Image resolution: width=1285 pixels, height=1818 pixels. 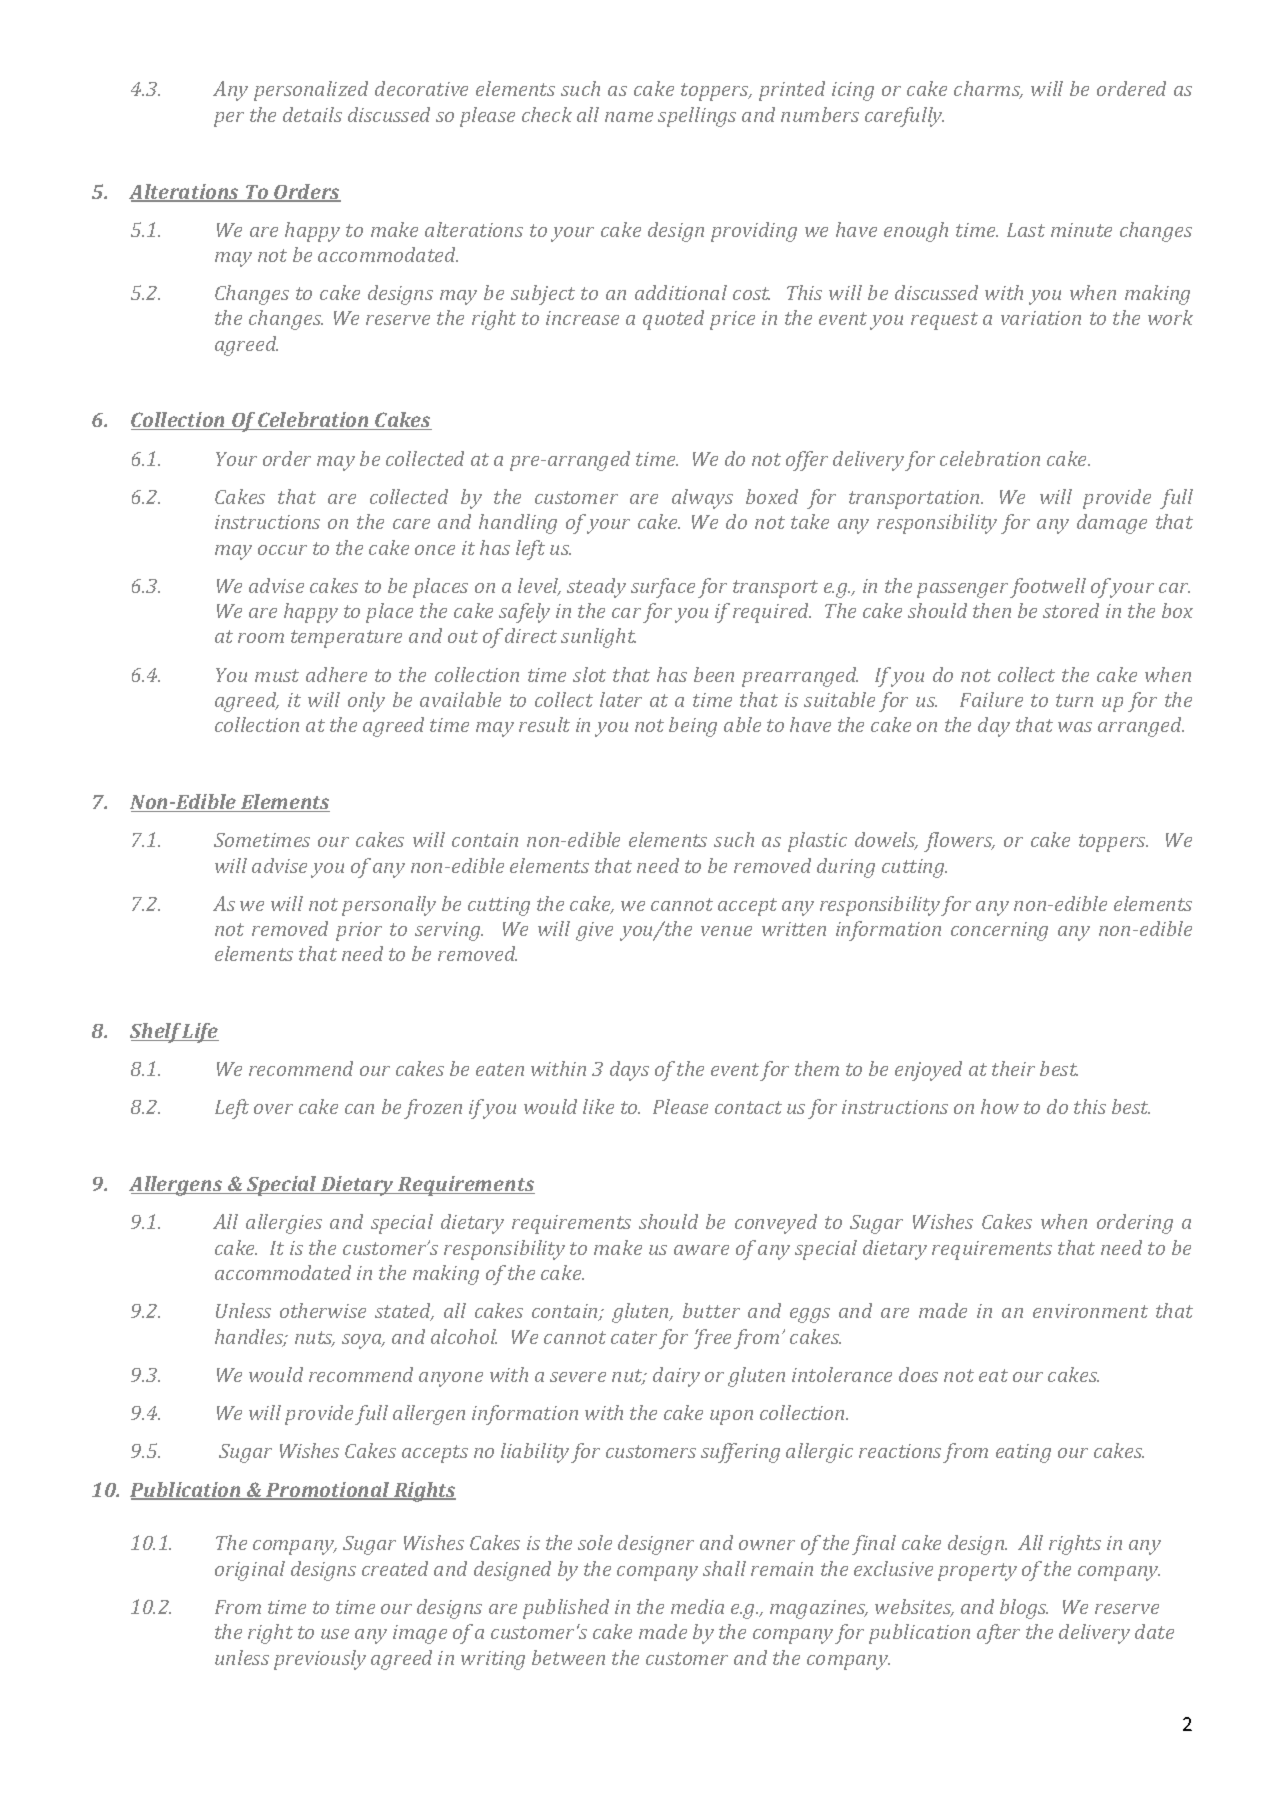 What do you see at coordinates (959, 842) in the document?
I see `flowers` at bounding box center [959, 842].
